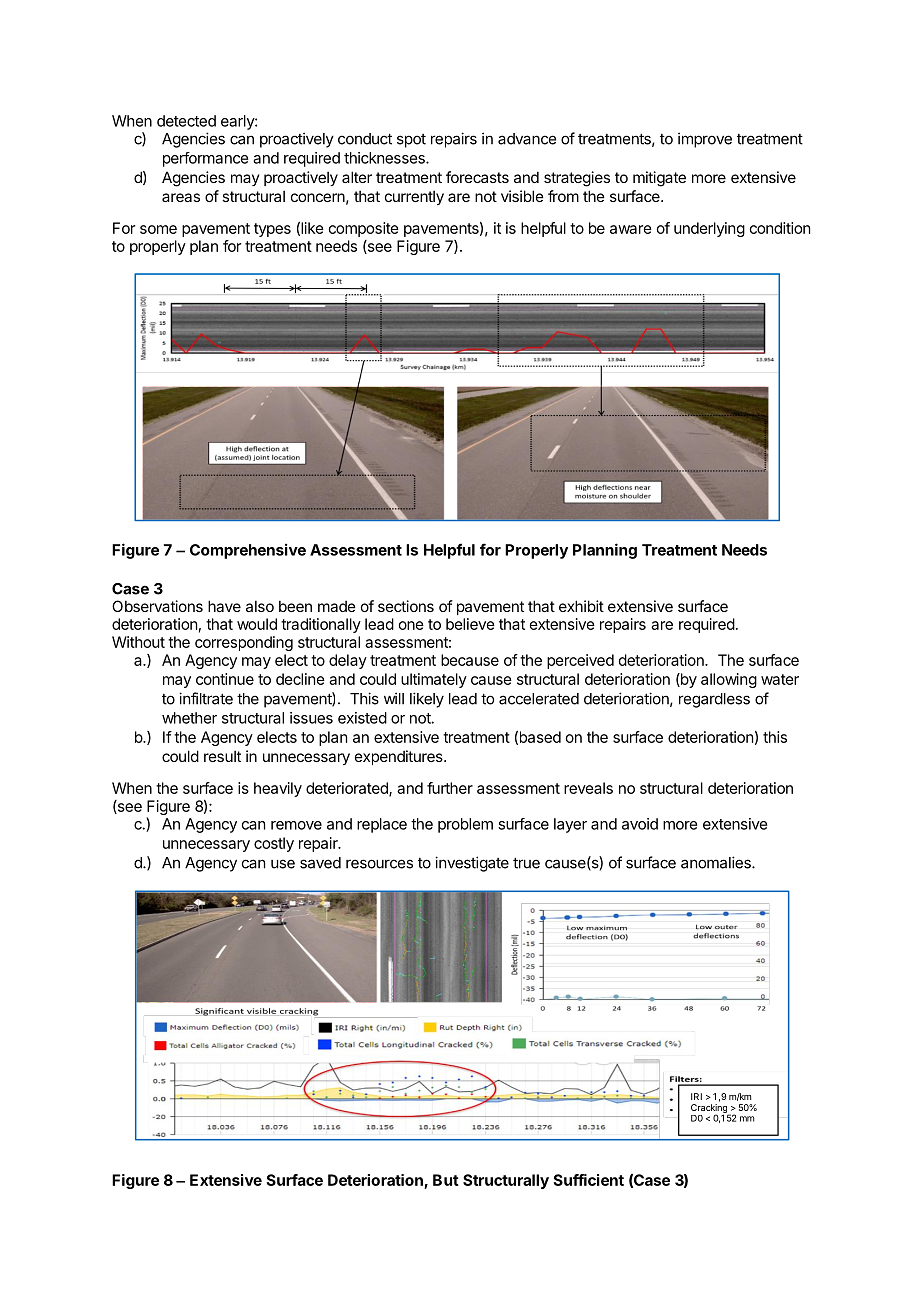 This image has height=1308, width=924. Describe the element at coordinates (717, 862) in the image. I see `anomalies` at that location.
